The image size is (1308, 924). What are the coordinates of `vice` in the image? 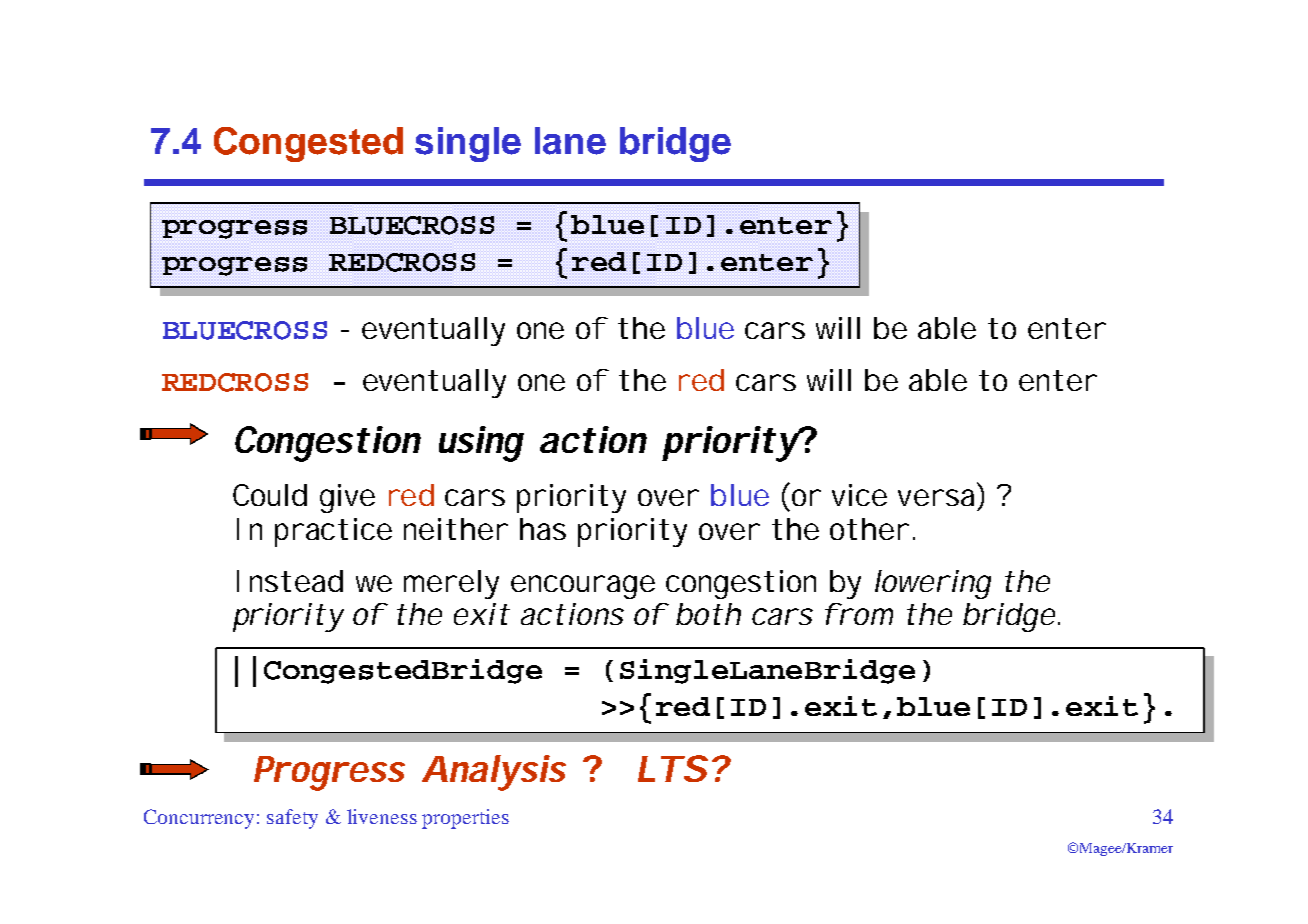 It's located at (859, 495).
